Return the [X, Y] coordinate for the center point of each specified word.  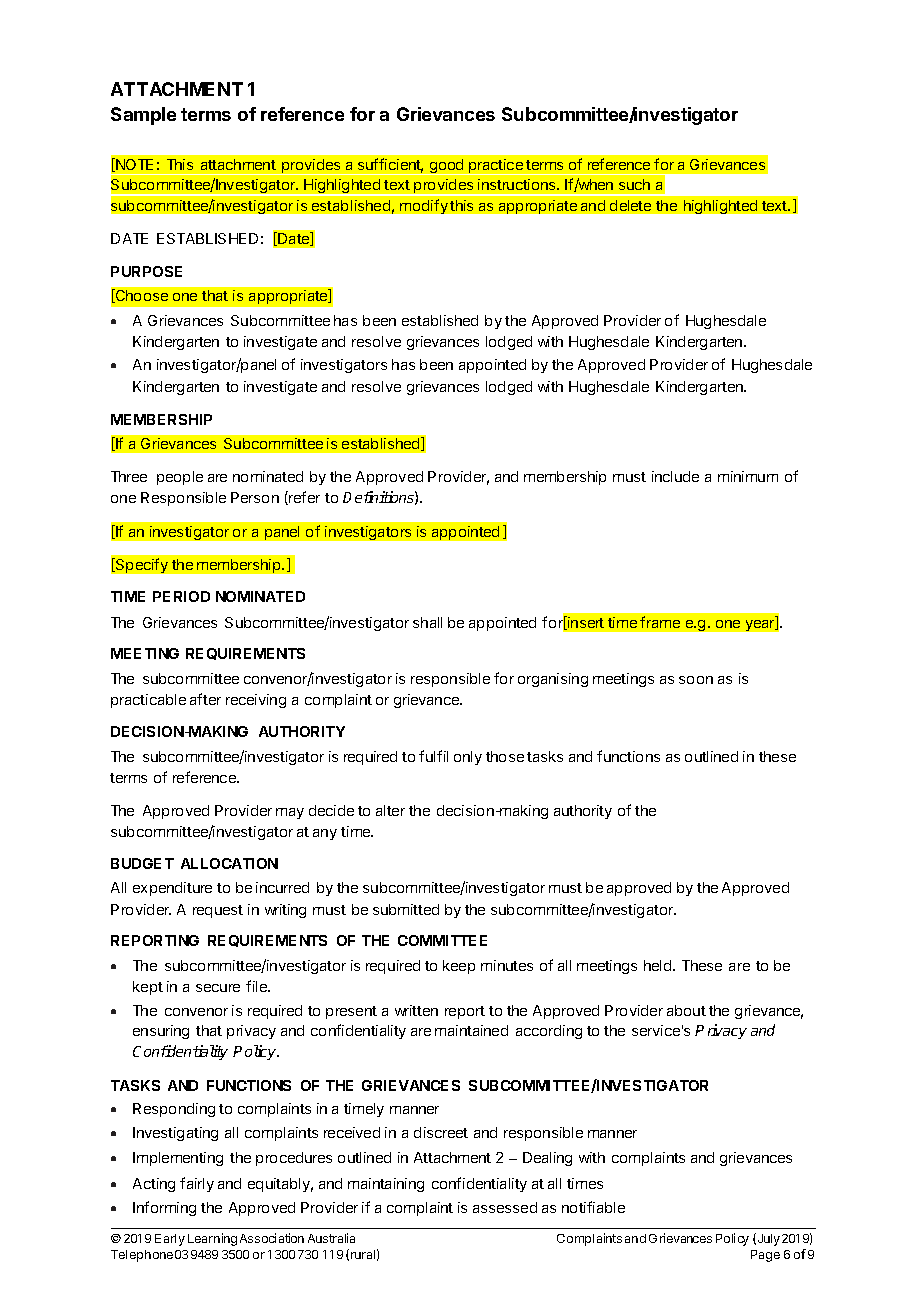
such [634, 184]
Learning [212, 1239]
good [446, 167]
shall [427, 622]
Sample [143, 116]
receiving [256, 701]
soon [696, 680]
